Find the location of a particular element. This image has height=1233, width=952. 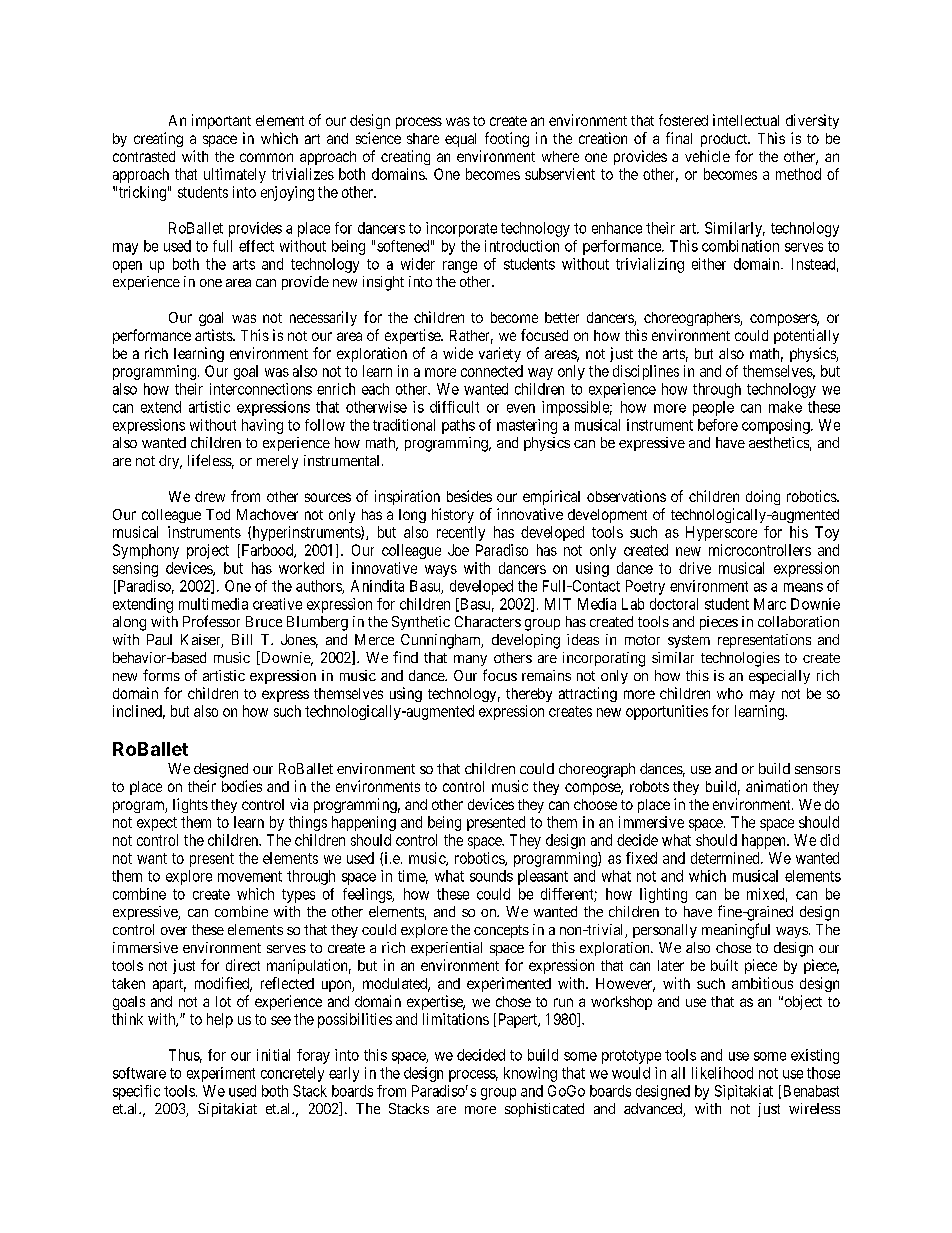

equal is located at coordinates (460, 140).
